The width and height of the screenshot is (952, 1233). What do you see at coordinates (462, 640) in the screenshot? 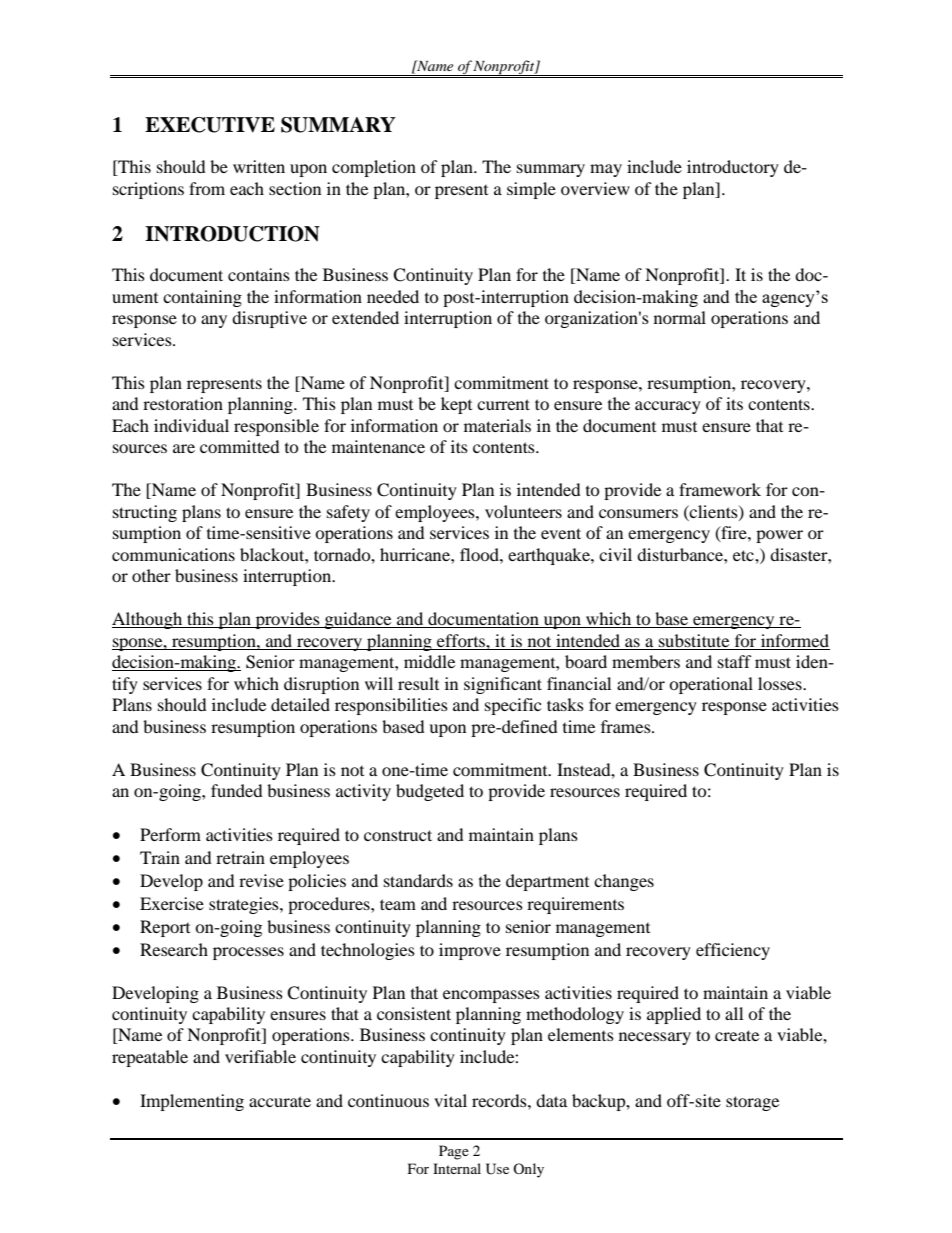
I see `efforts` at bounding box center [462, 640].
